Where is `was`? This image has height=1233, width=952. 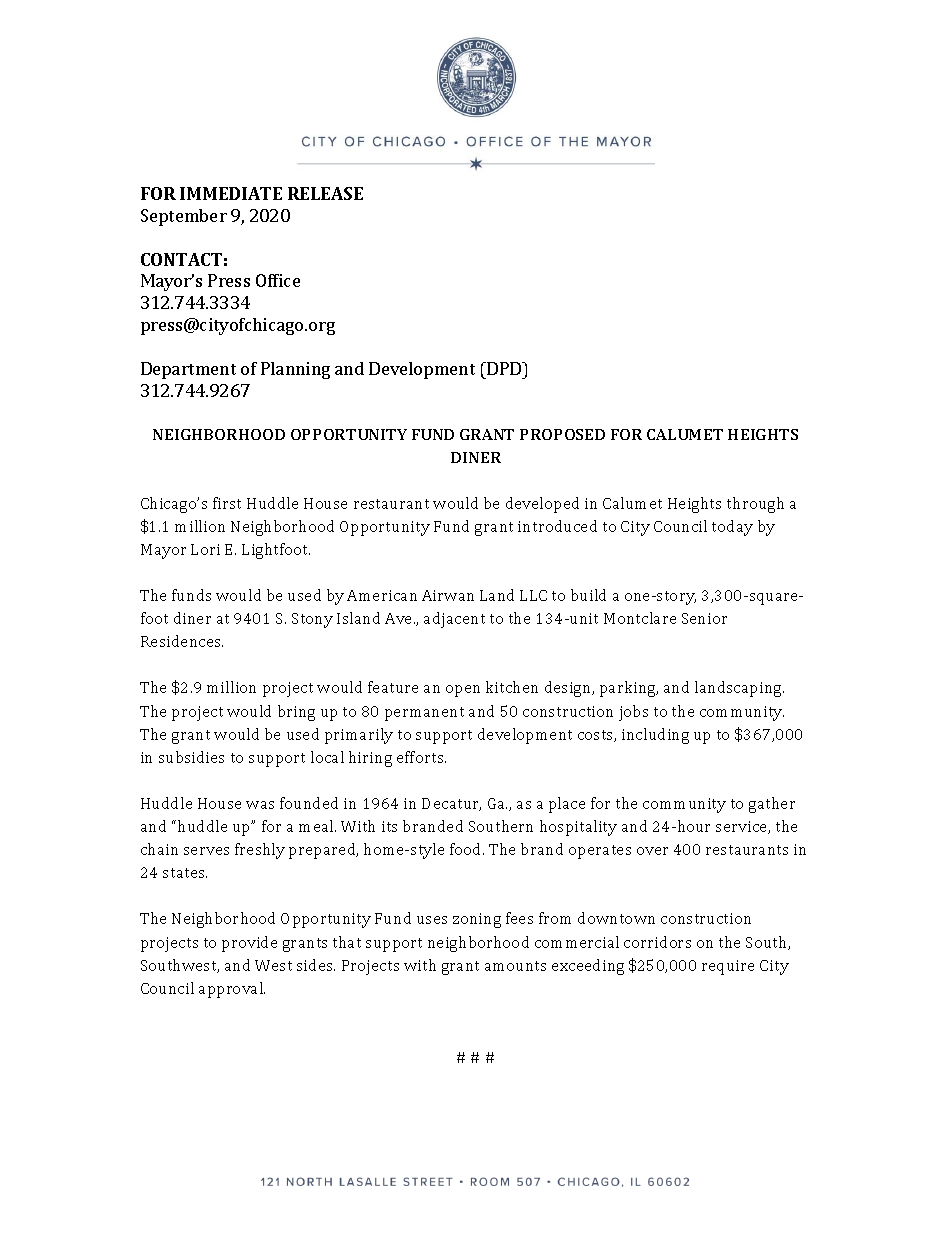 was is located at coordinates (260, 805).
